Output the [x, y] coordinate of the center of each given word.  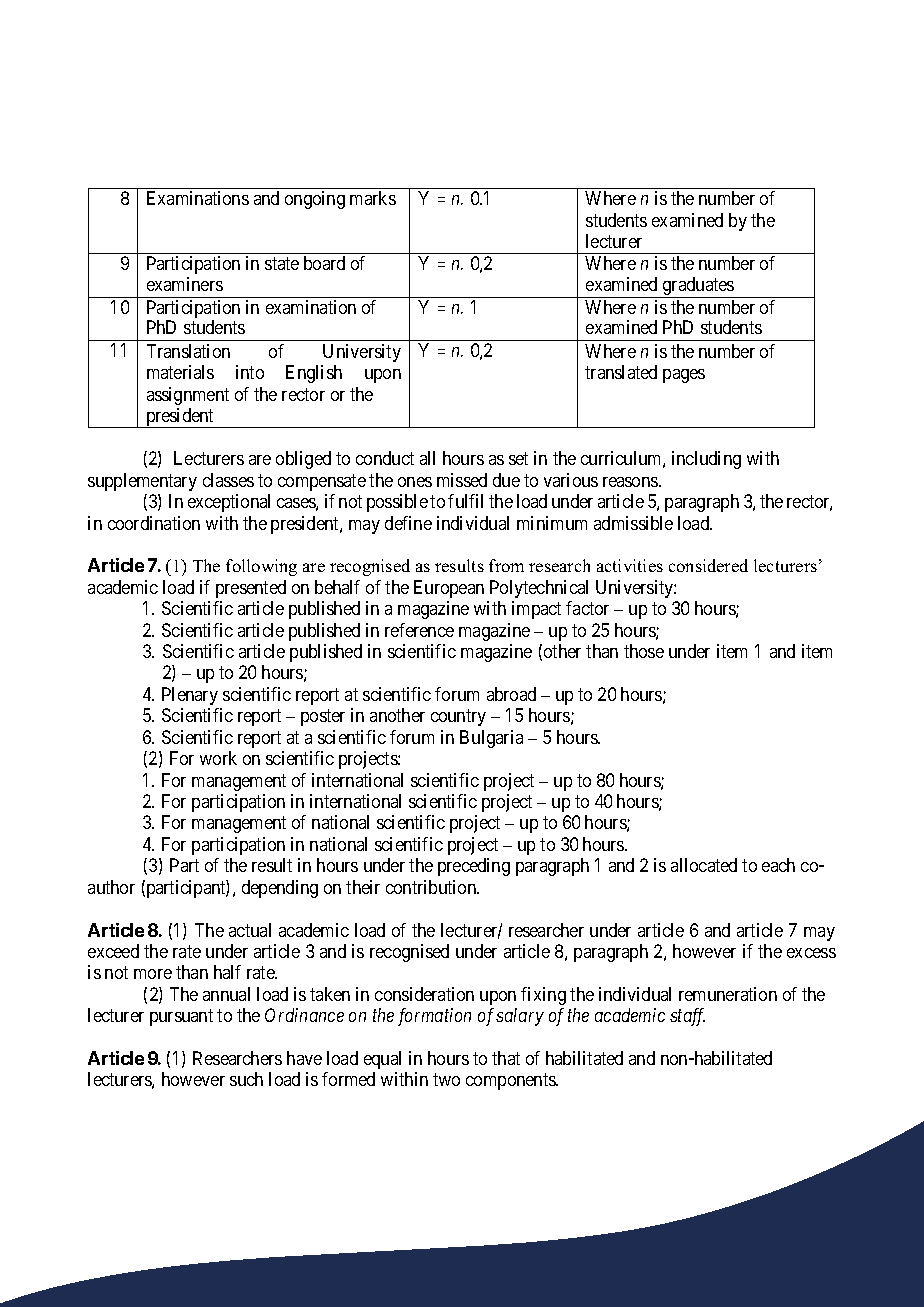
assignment [188, 396]
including [706, 460]
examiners [185, 284]
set [518, 458]
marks [373, 198]
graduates [698, 287]
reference [419, 630]
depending [280, 889]
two [446, 1080]
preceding [474, 867]
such [246, 1079]
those [644, 651]
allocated [704, 865]
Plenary [190, 696]
